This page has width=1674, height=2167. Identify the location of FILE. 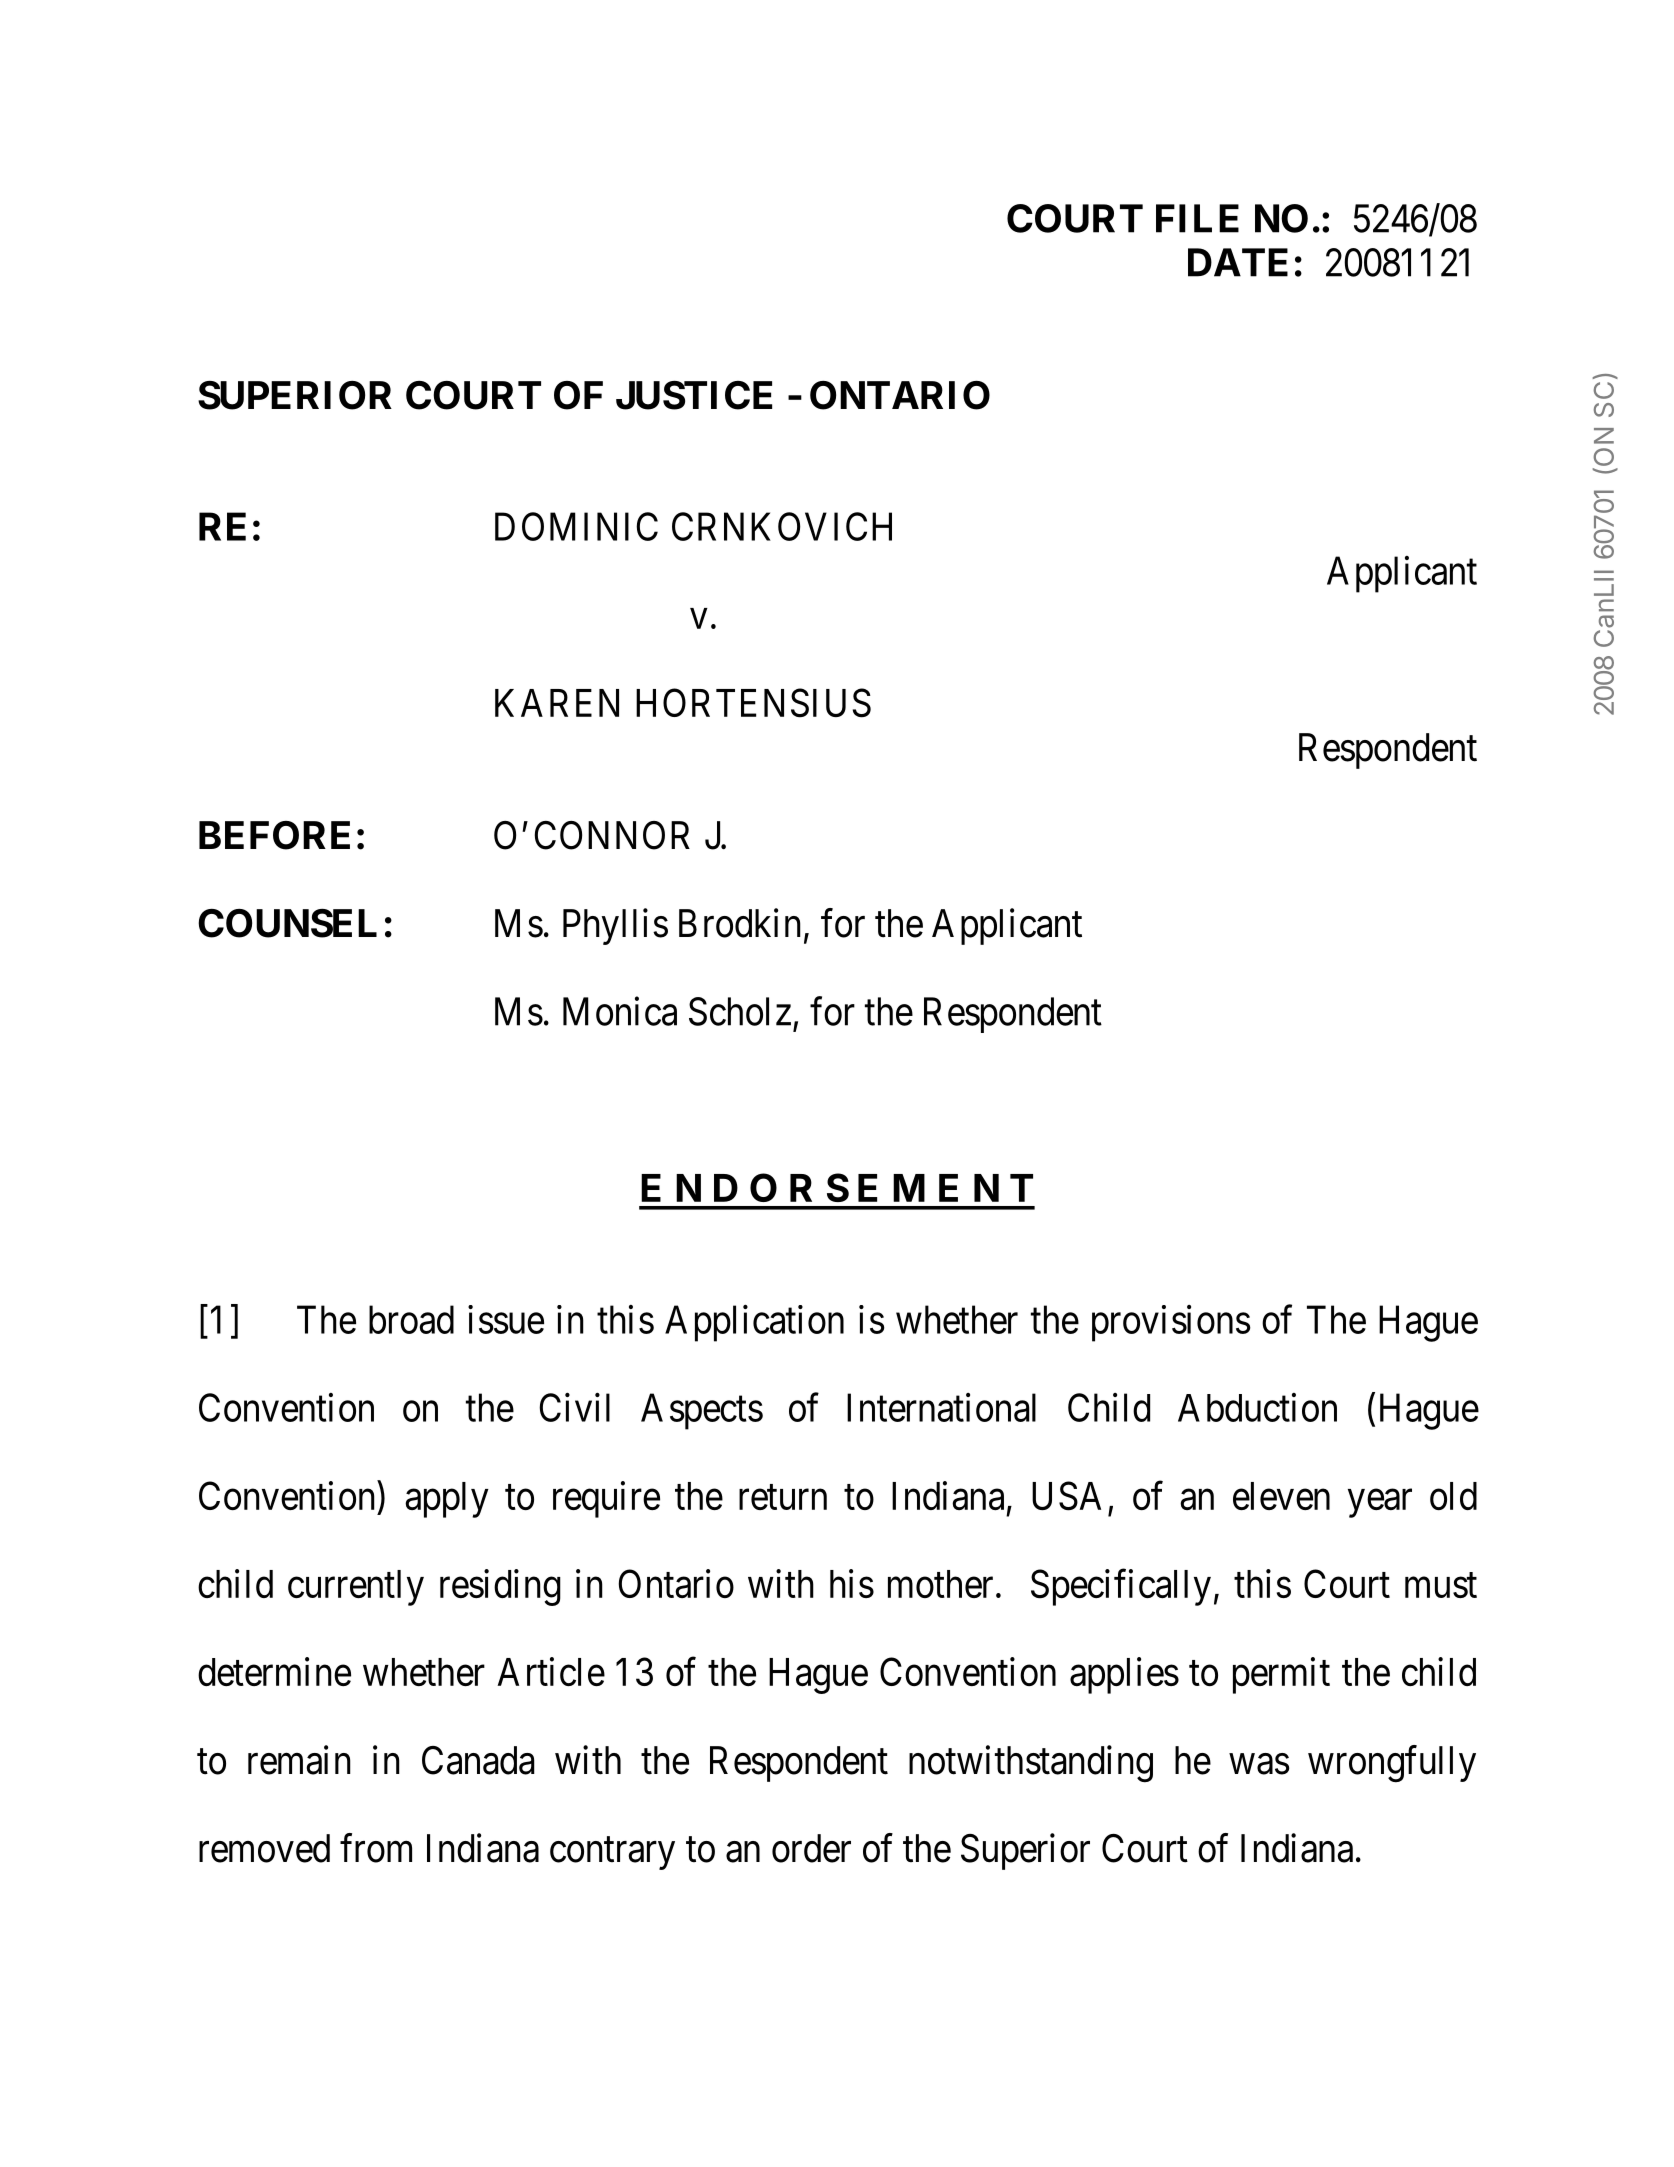
(1197, 218).
